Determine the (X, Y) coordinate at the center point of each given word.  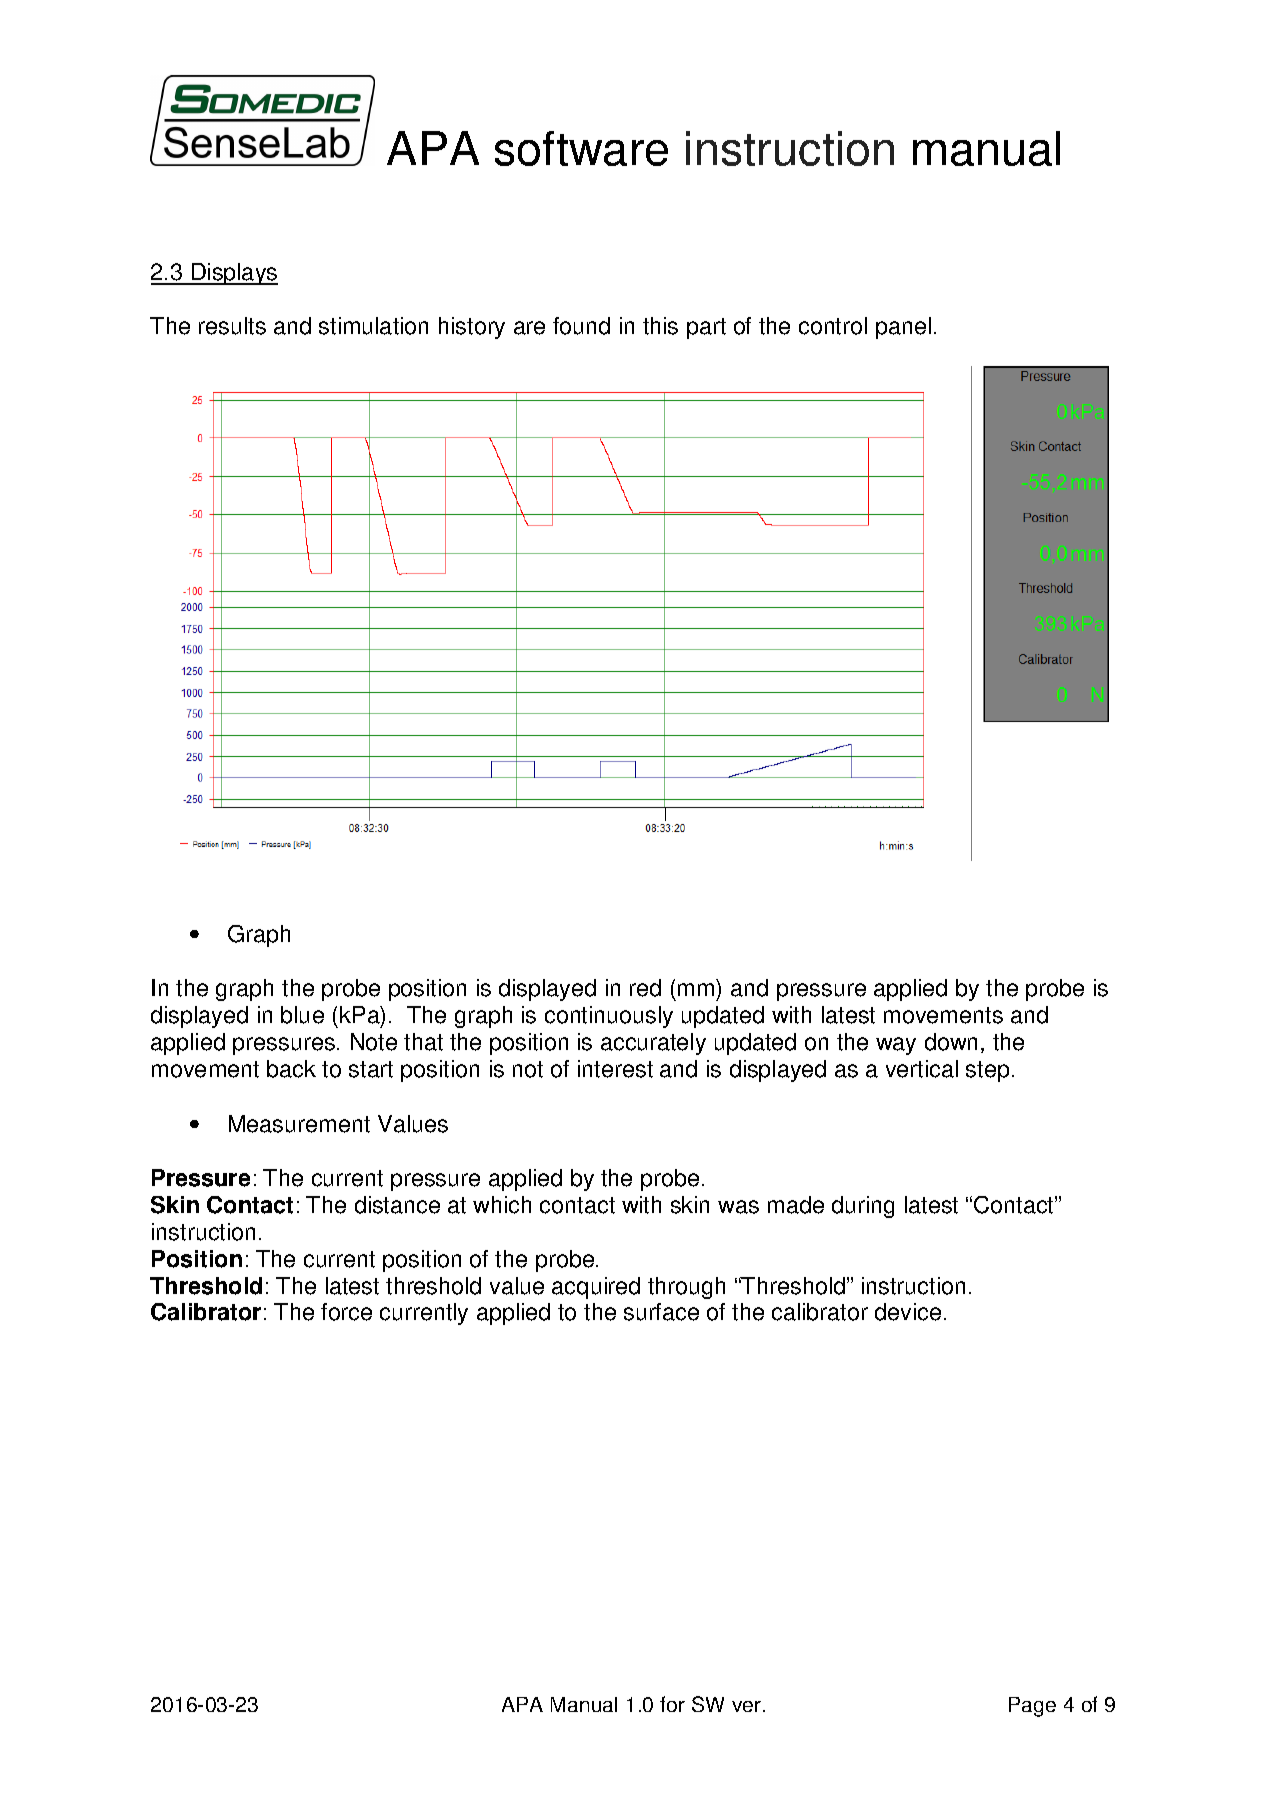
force (346, 1312)
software (581, 148)
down (951, 1042)
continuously (609, 1017)
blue (302, 1015)
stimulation (373, 326)
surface (661, 1312)
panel (903, 328)
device (908, 1312)
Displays (234, 274)
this (660, 326)
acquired (596, 1288)
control (833, 326)
